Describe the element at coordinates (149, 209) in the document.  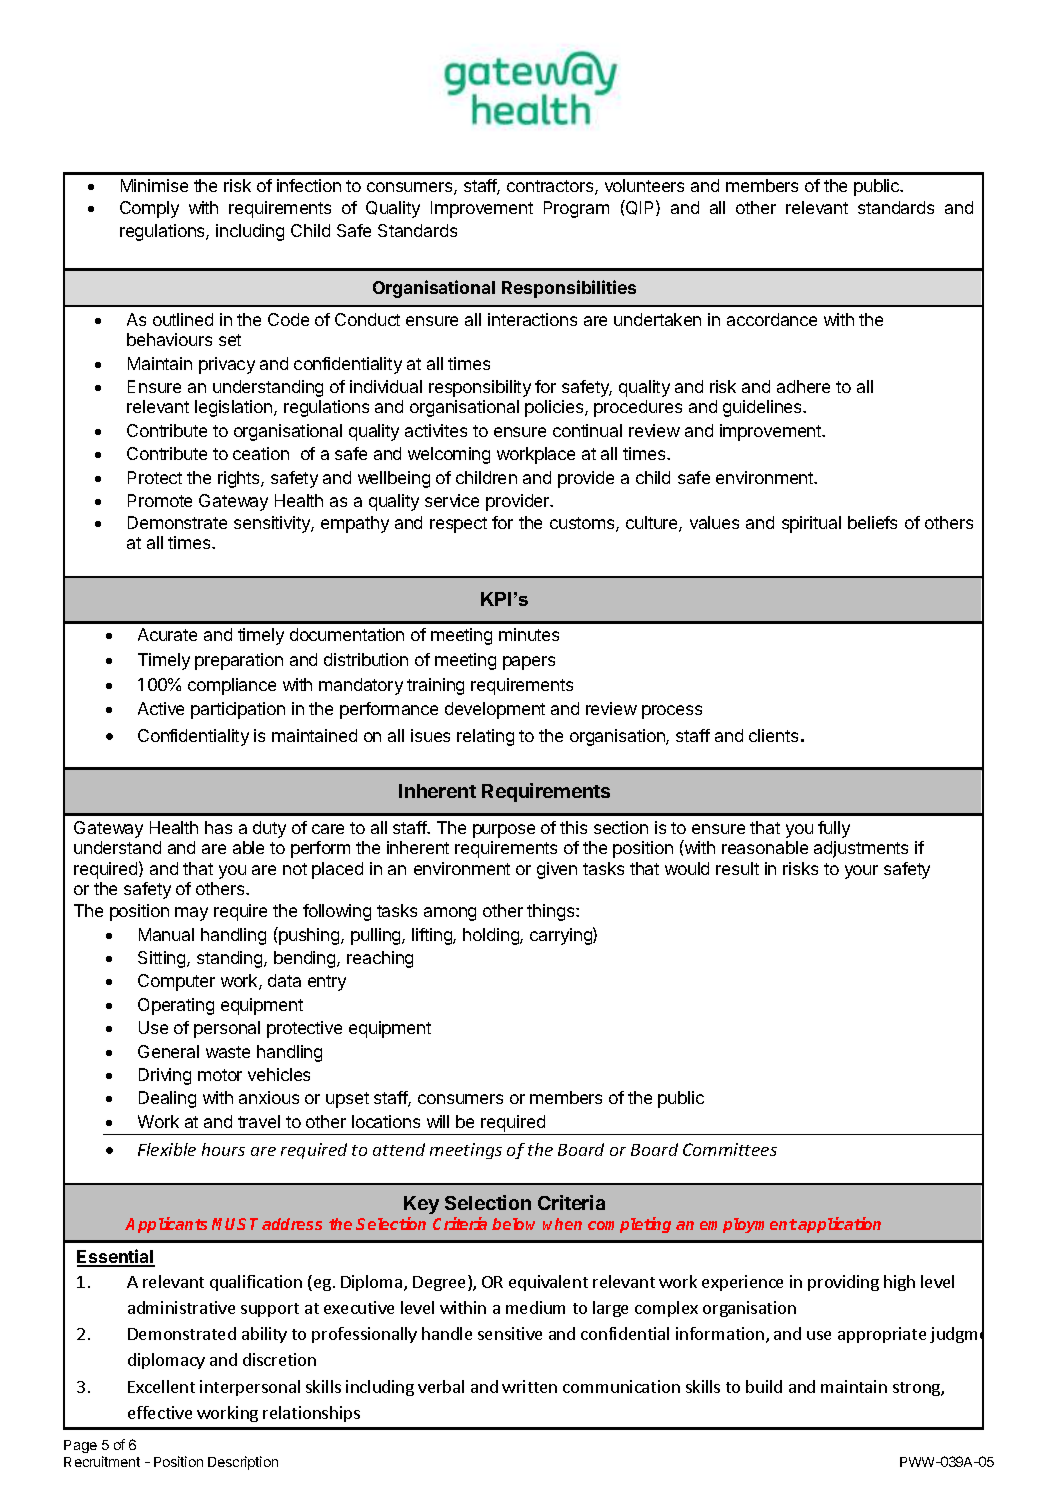
I see `Comply` at that location.
